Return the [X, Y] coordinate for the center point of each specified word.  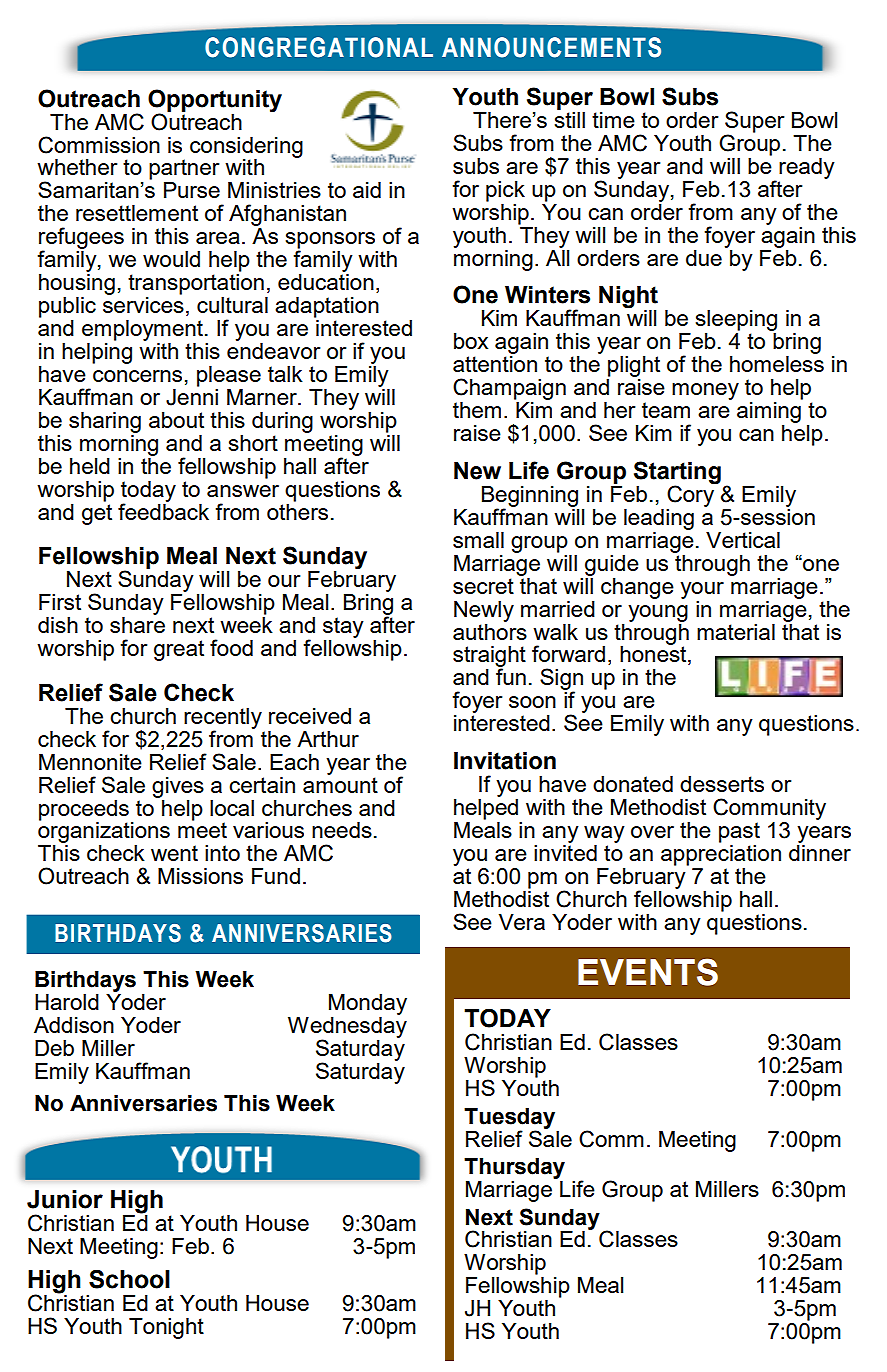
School [129, 1279]
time [613, 120]
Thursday [514, 1168]
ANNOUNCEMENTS [551, 47]
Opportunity [215, 101]
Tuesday [509, 1119]
